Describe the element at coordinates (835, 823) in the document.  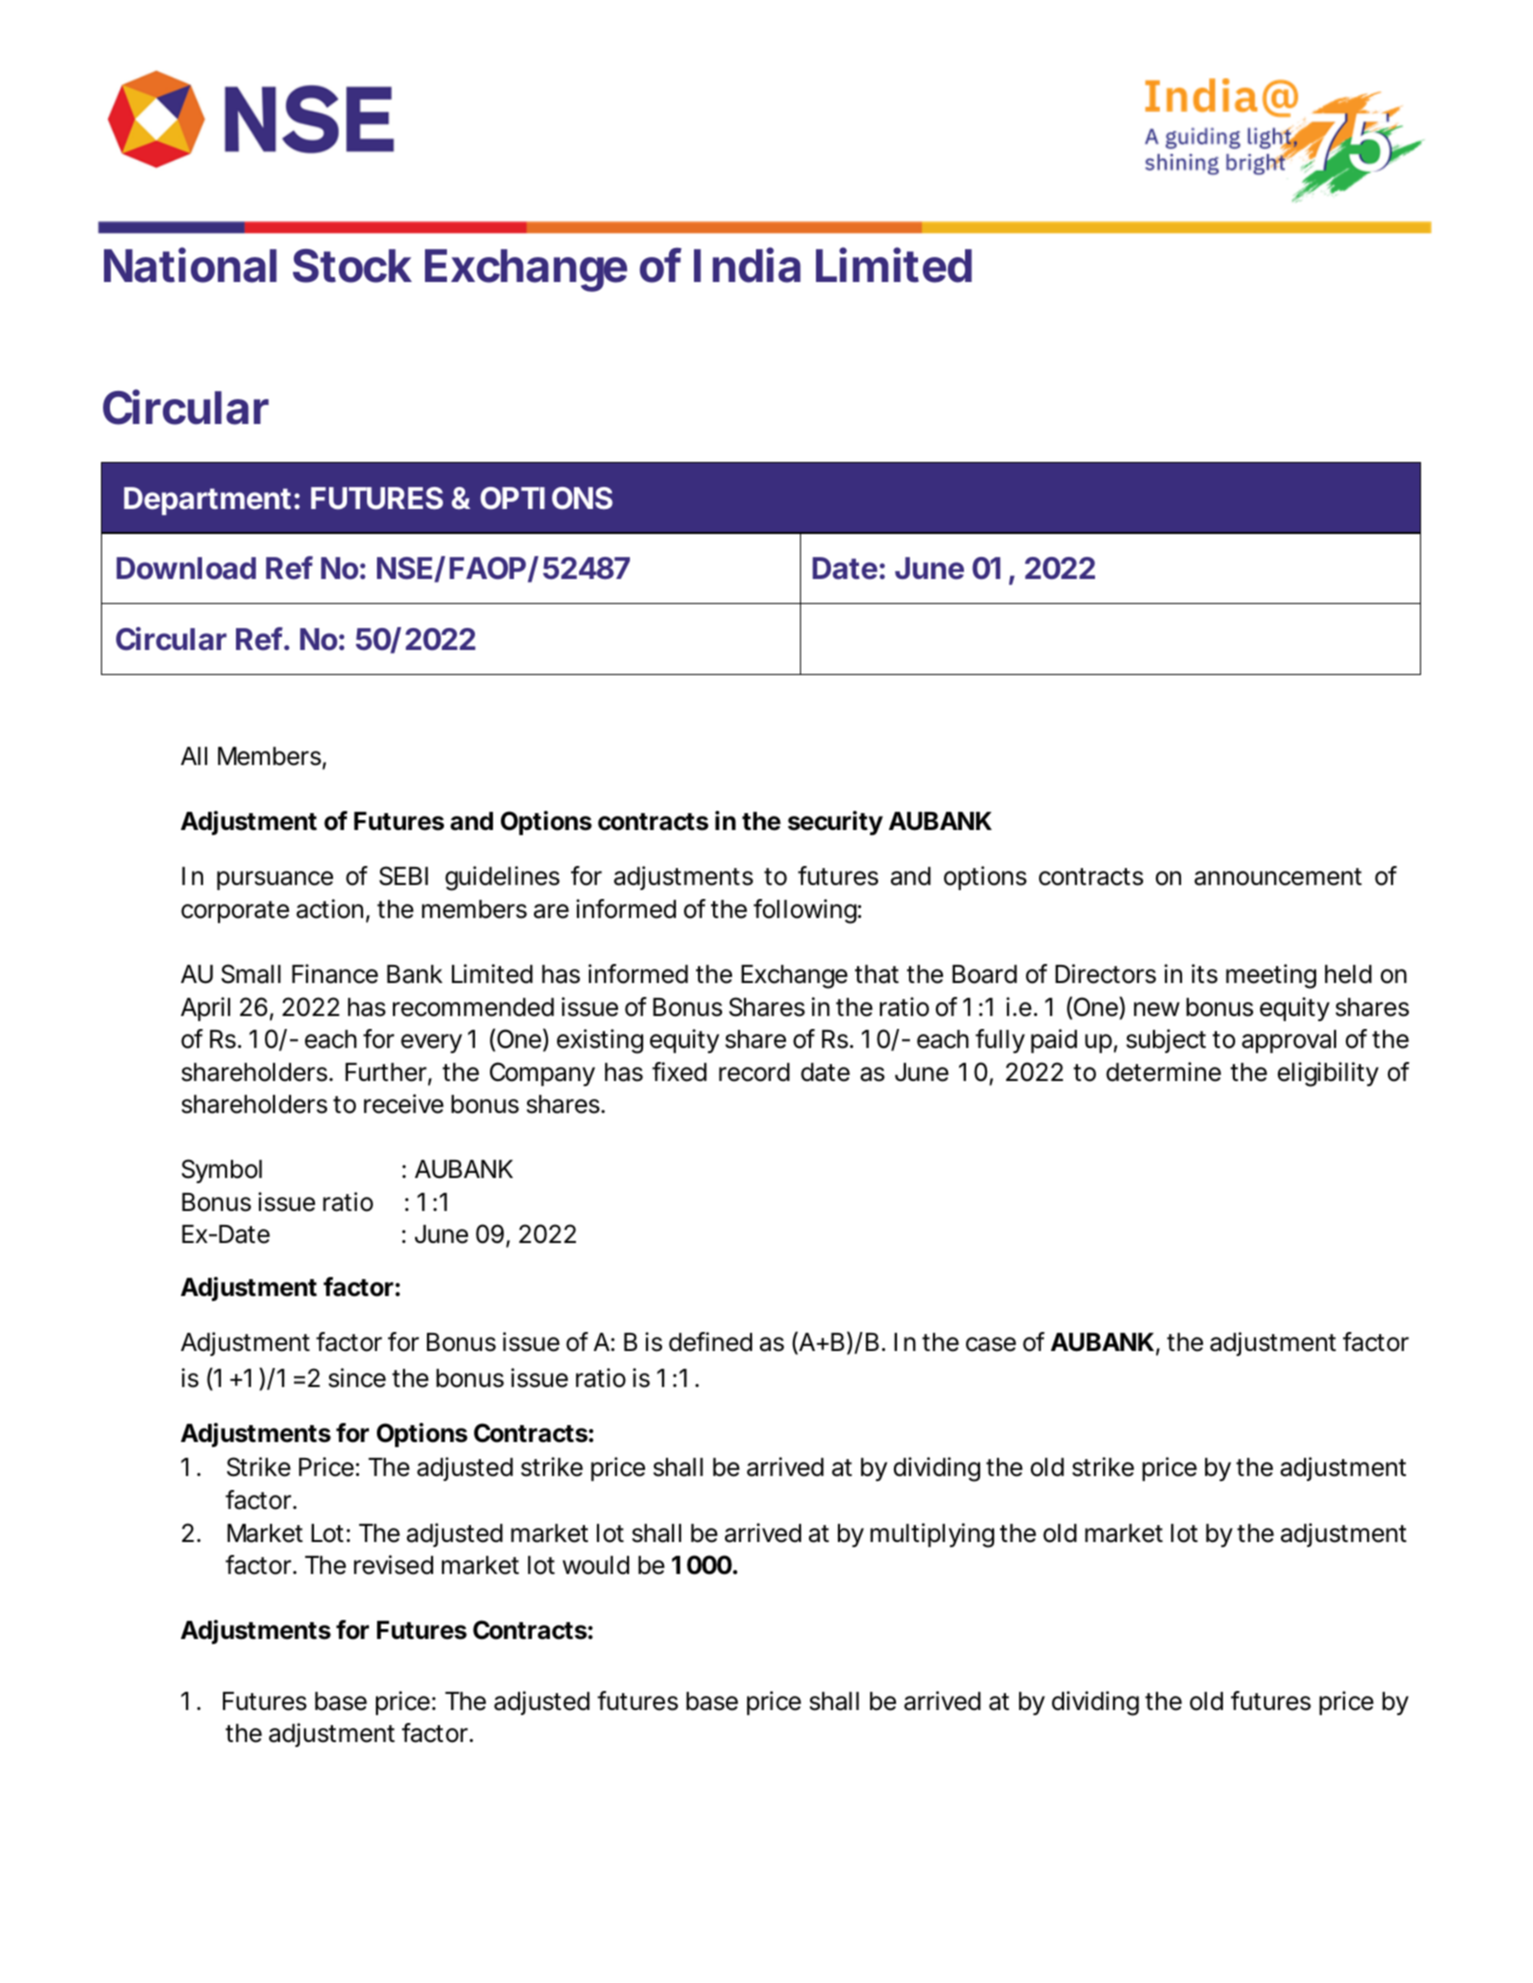
I see `security` at that location.
